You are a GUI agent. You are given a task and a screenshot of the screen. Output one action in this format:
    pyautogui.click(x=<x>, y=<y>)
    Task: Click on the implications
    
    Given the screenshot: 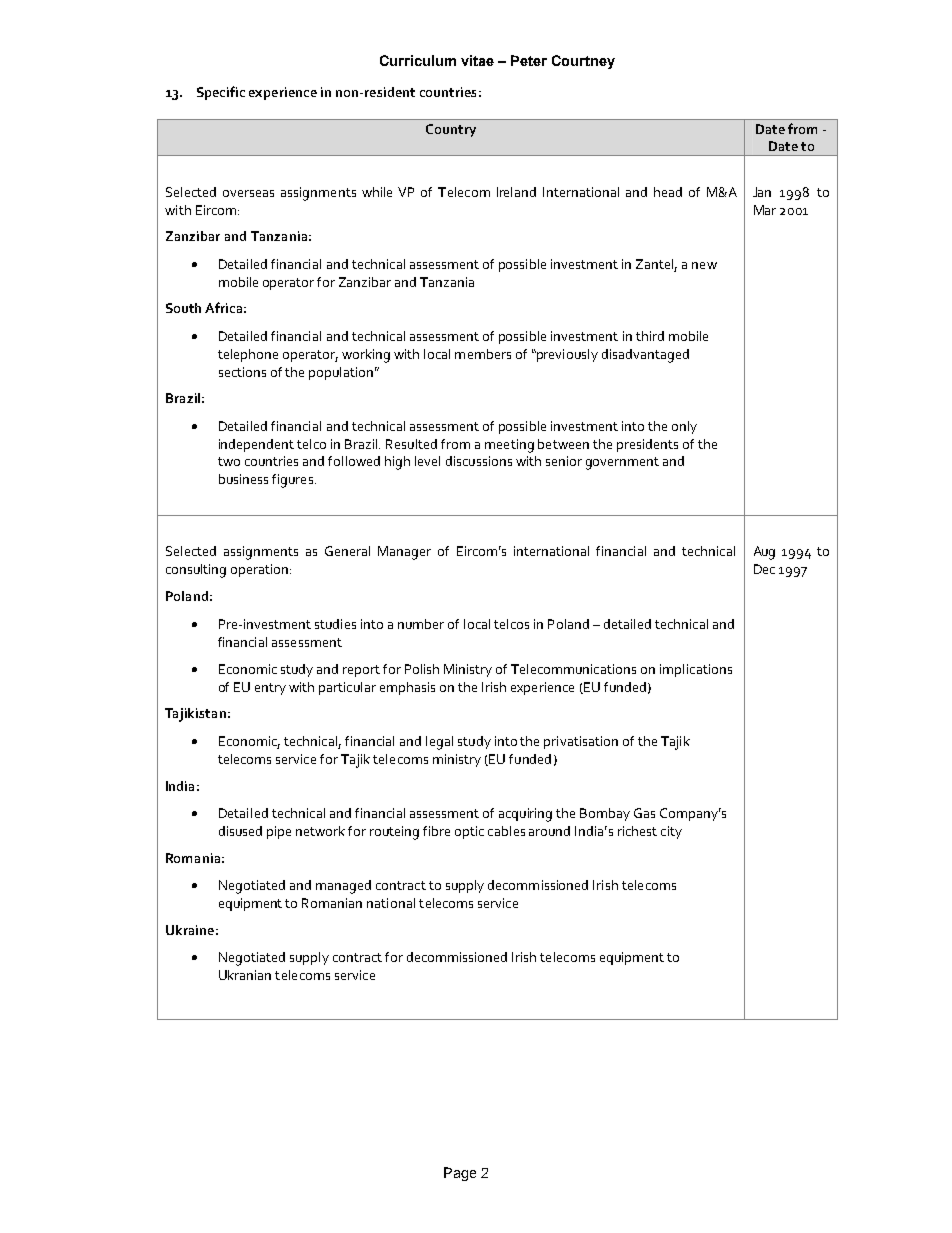 What is the action you would take?
    pyautogui.click(x=696, y=670)
